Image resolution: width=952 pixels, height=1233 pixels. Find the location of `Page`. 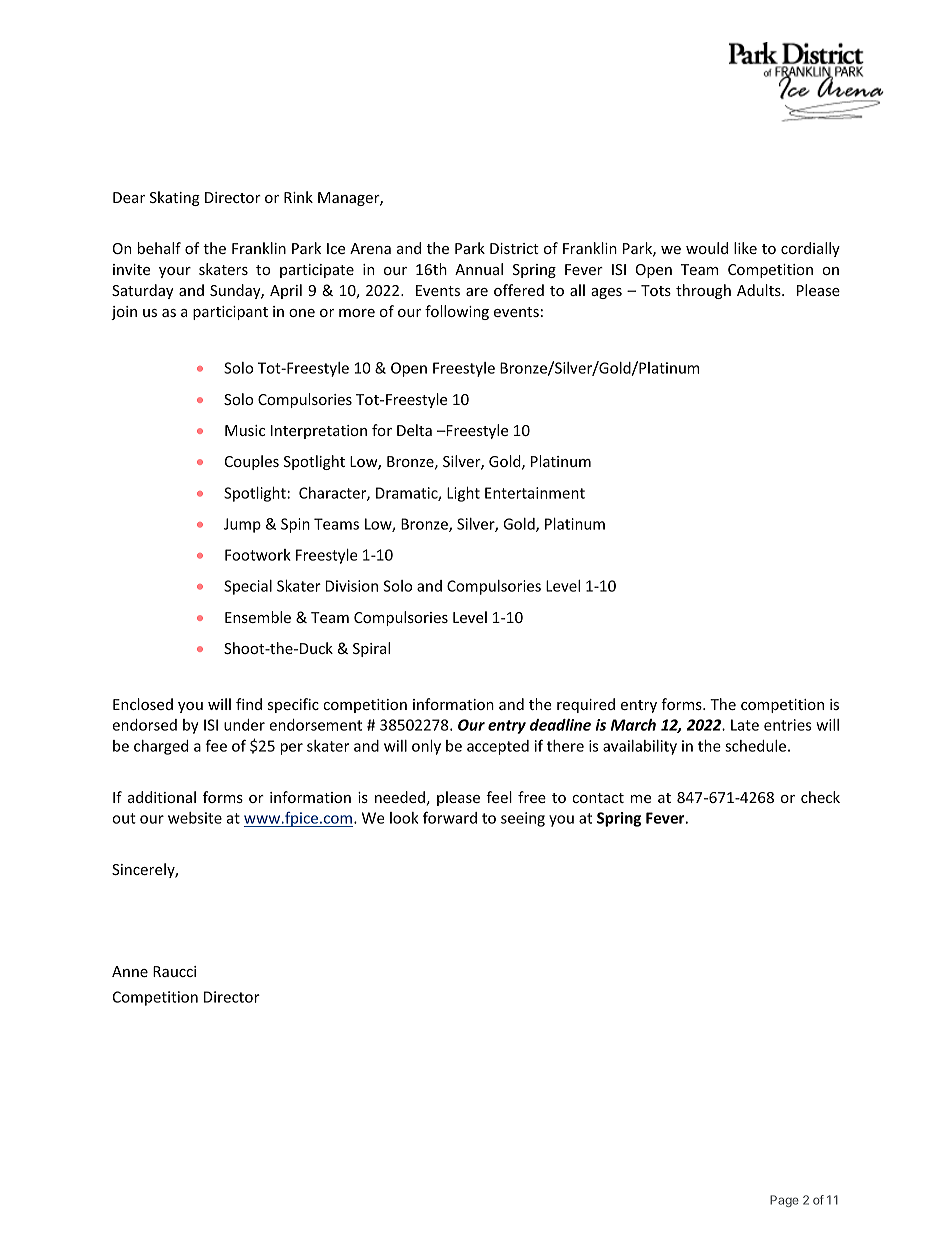

Page is located at coordinates (784, 1201).
